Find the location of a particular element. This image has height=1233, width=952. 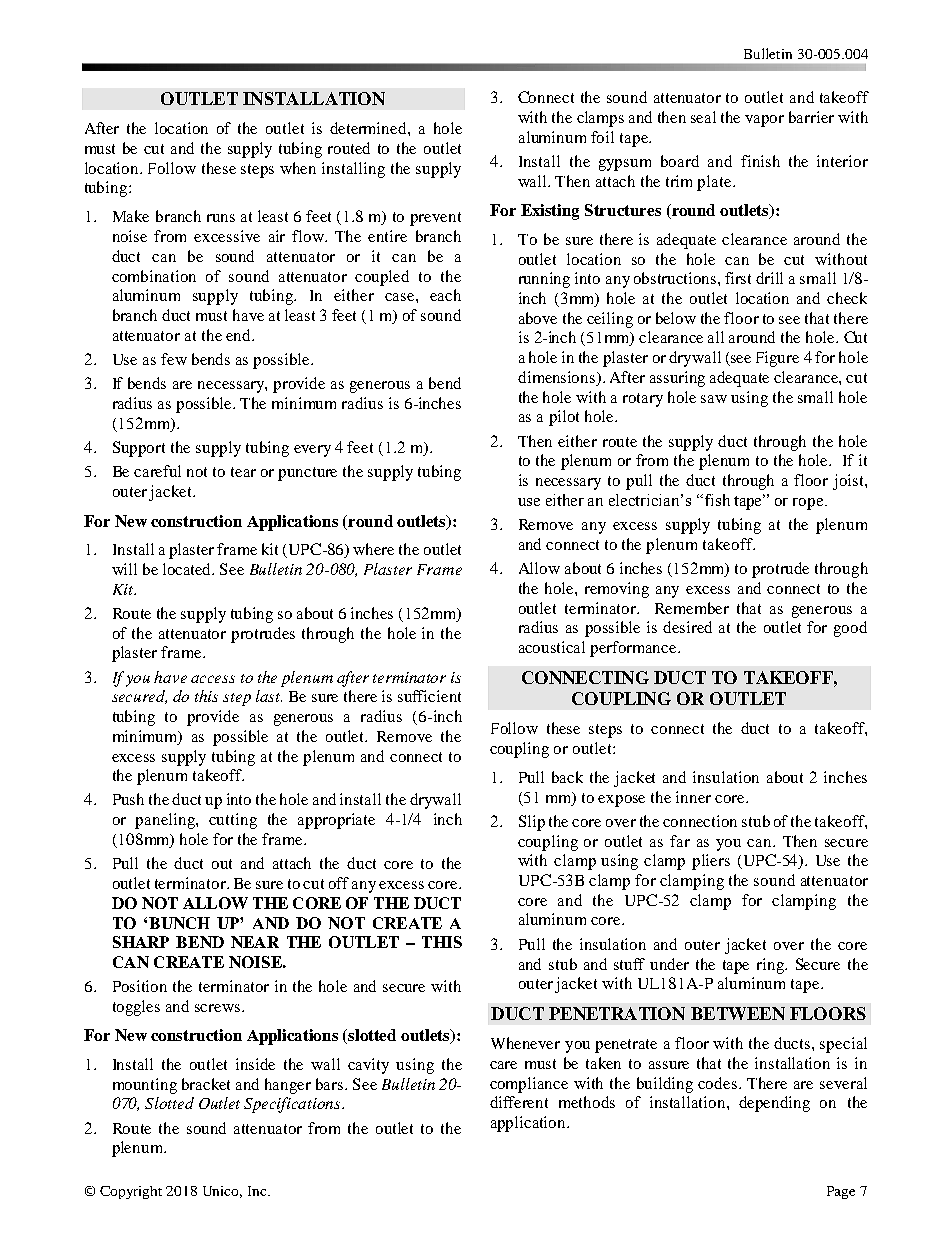

different is located at coordinates (519, 1102).
